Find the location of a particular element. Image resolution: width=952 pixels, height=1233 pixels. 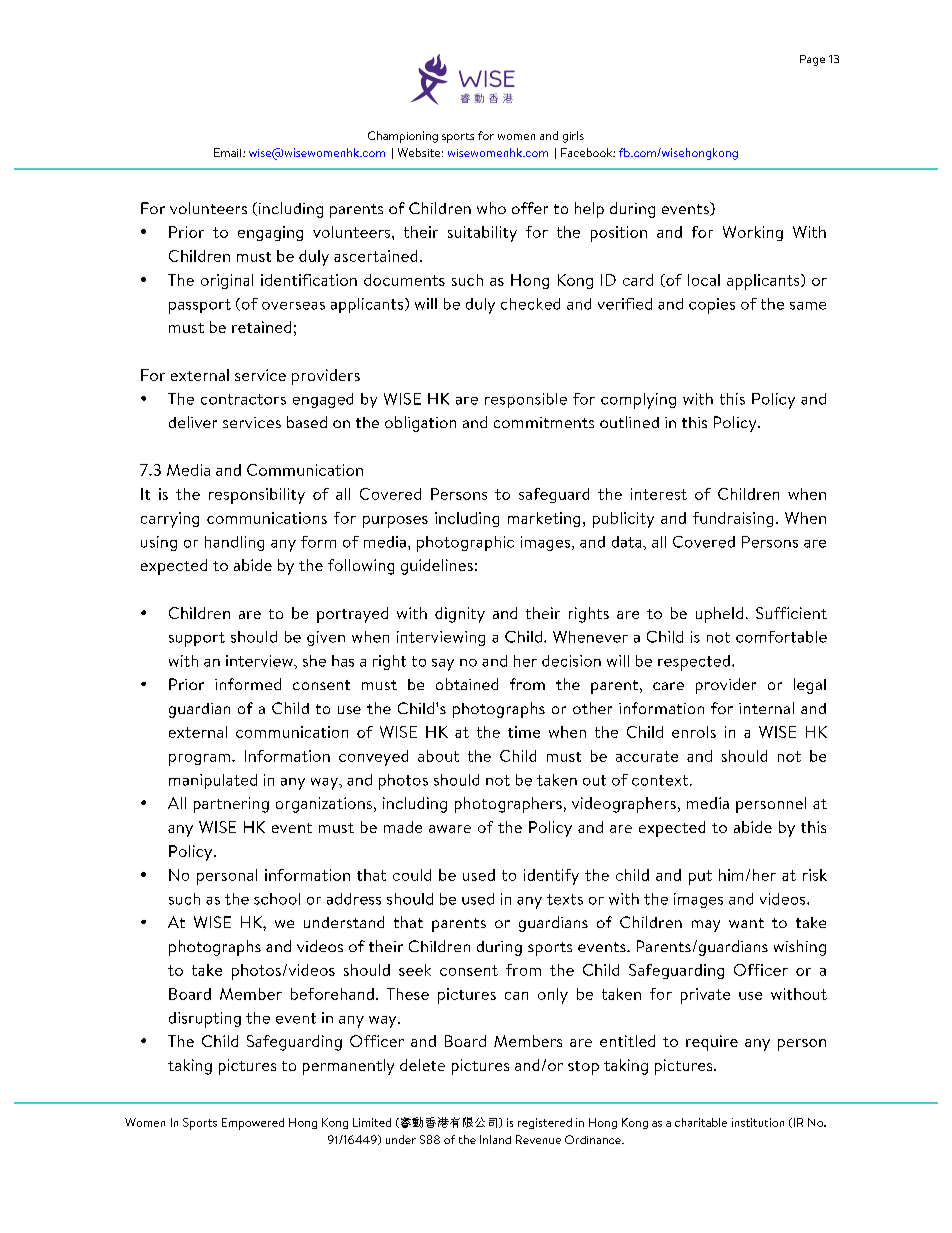

put is located at coordinates (700, 877).
